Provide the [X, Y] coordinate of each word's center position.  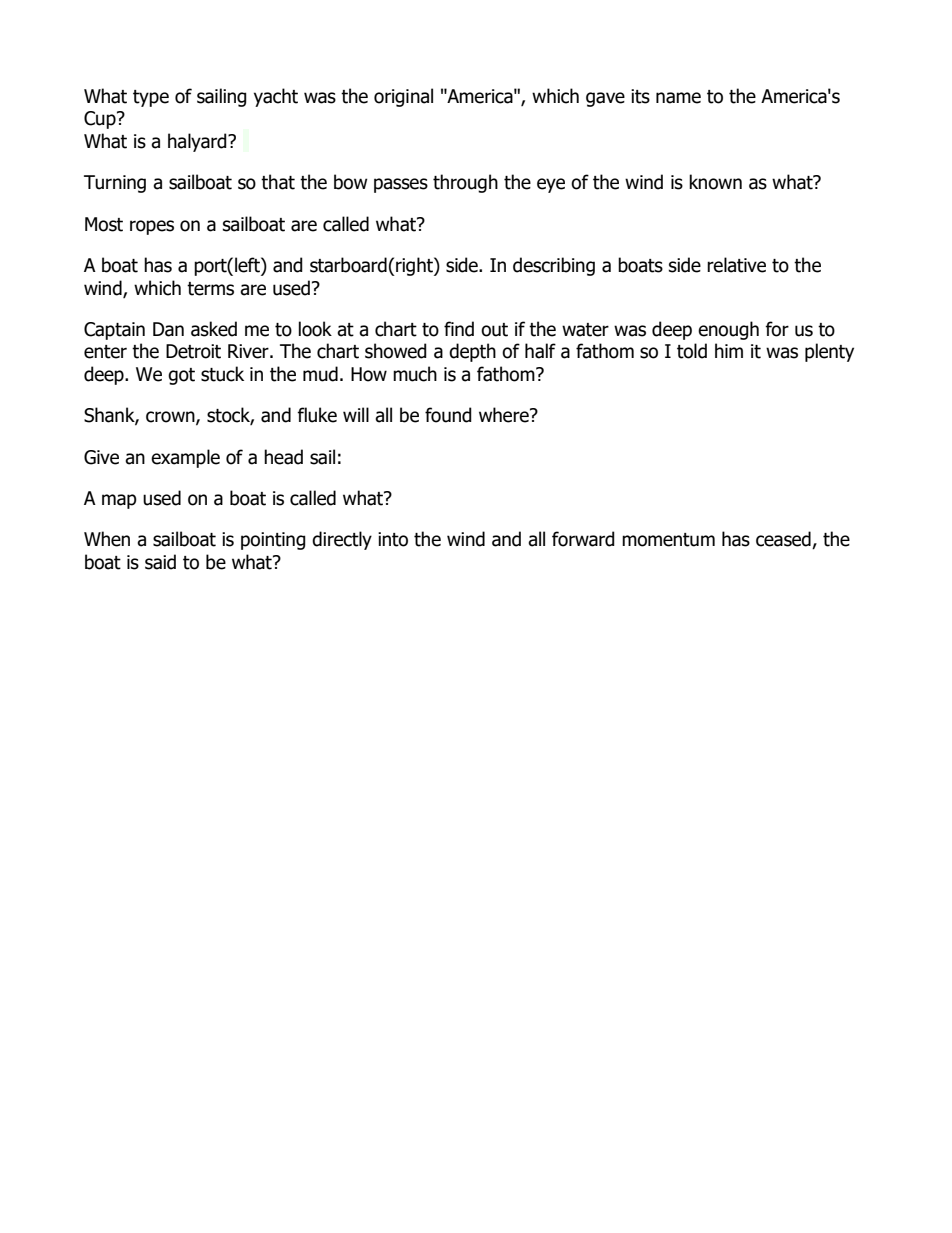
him [729, 350]
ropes [152, 227]
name [678, 98]
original [403, 97]
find [459, 329]
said [160, 562]
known [715, 182]
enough [728, 330]
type [151, 98]
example [185, 458]
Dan [168, 329]
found [448, 415]
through [465, 183]
